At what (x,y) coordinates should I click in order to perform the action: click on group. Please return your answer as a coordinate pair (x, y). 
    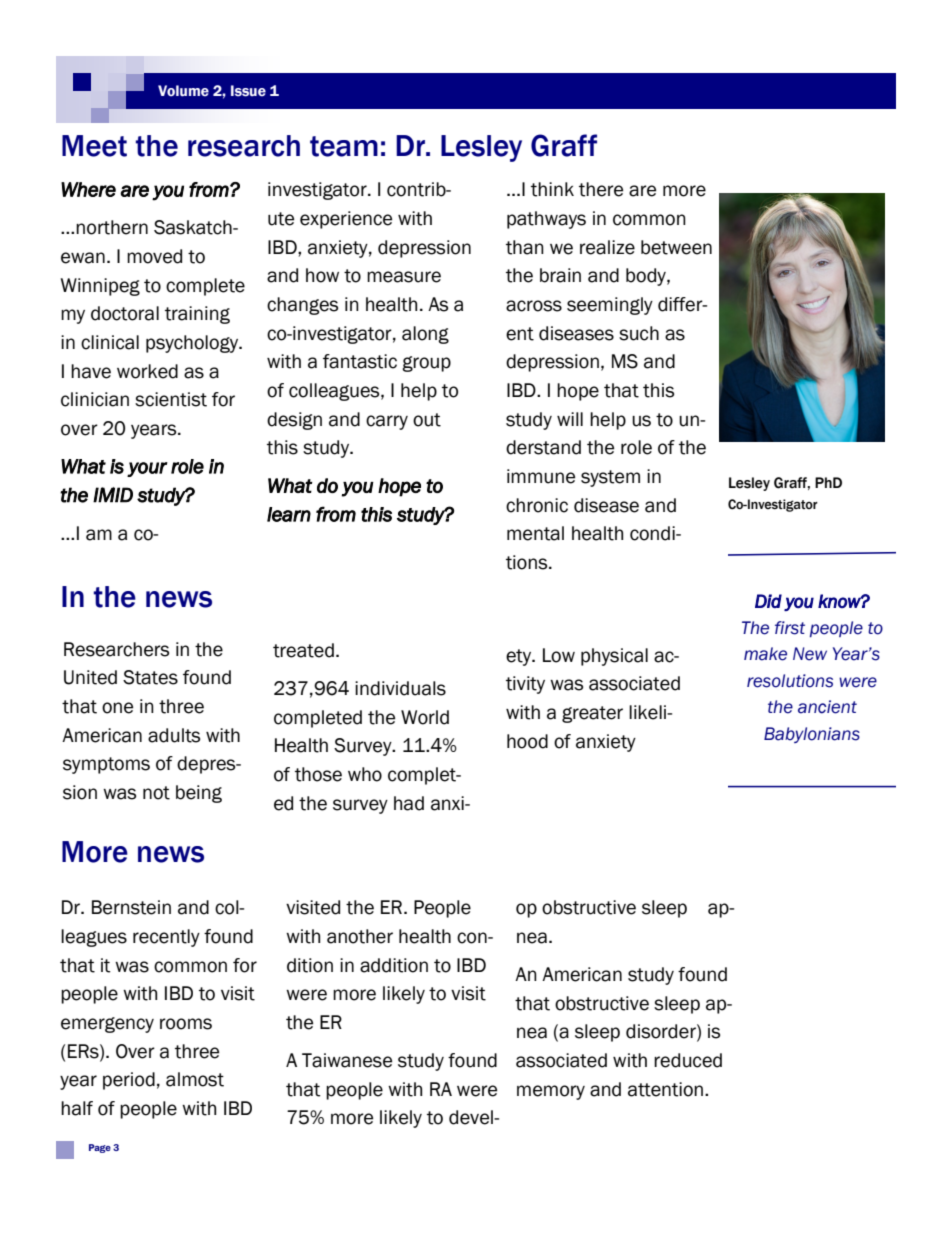
    Looking at the image, I should click on (426, 364).
